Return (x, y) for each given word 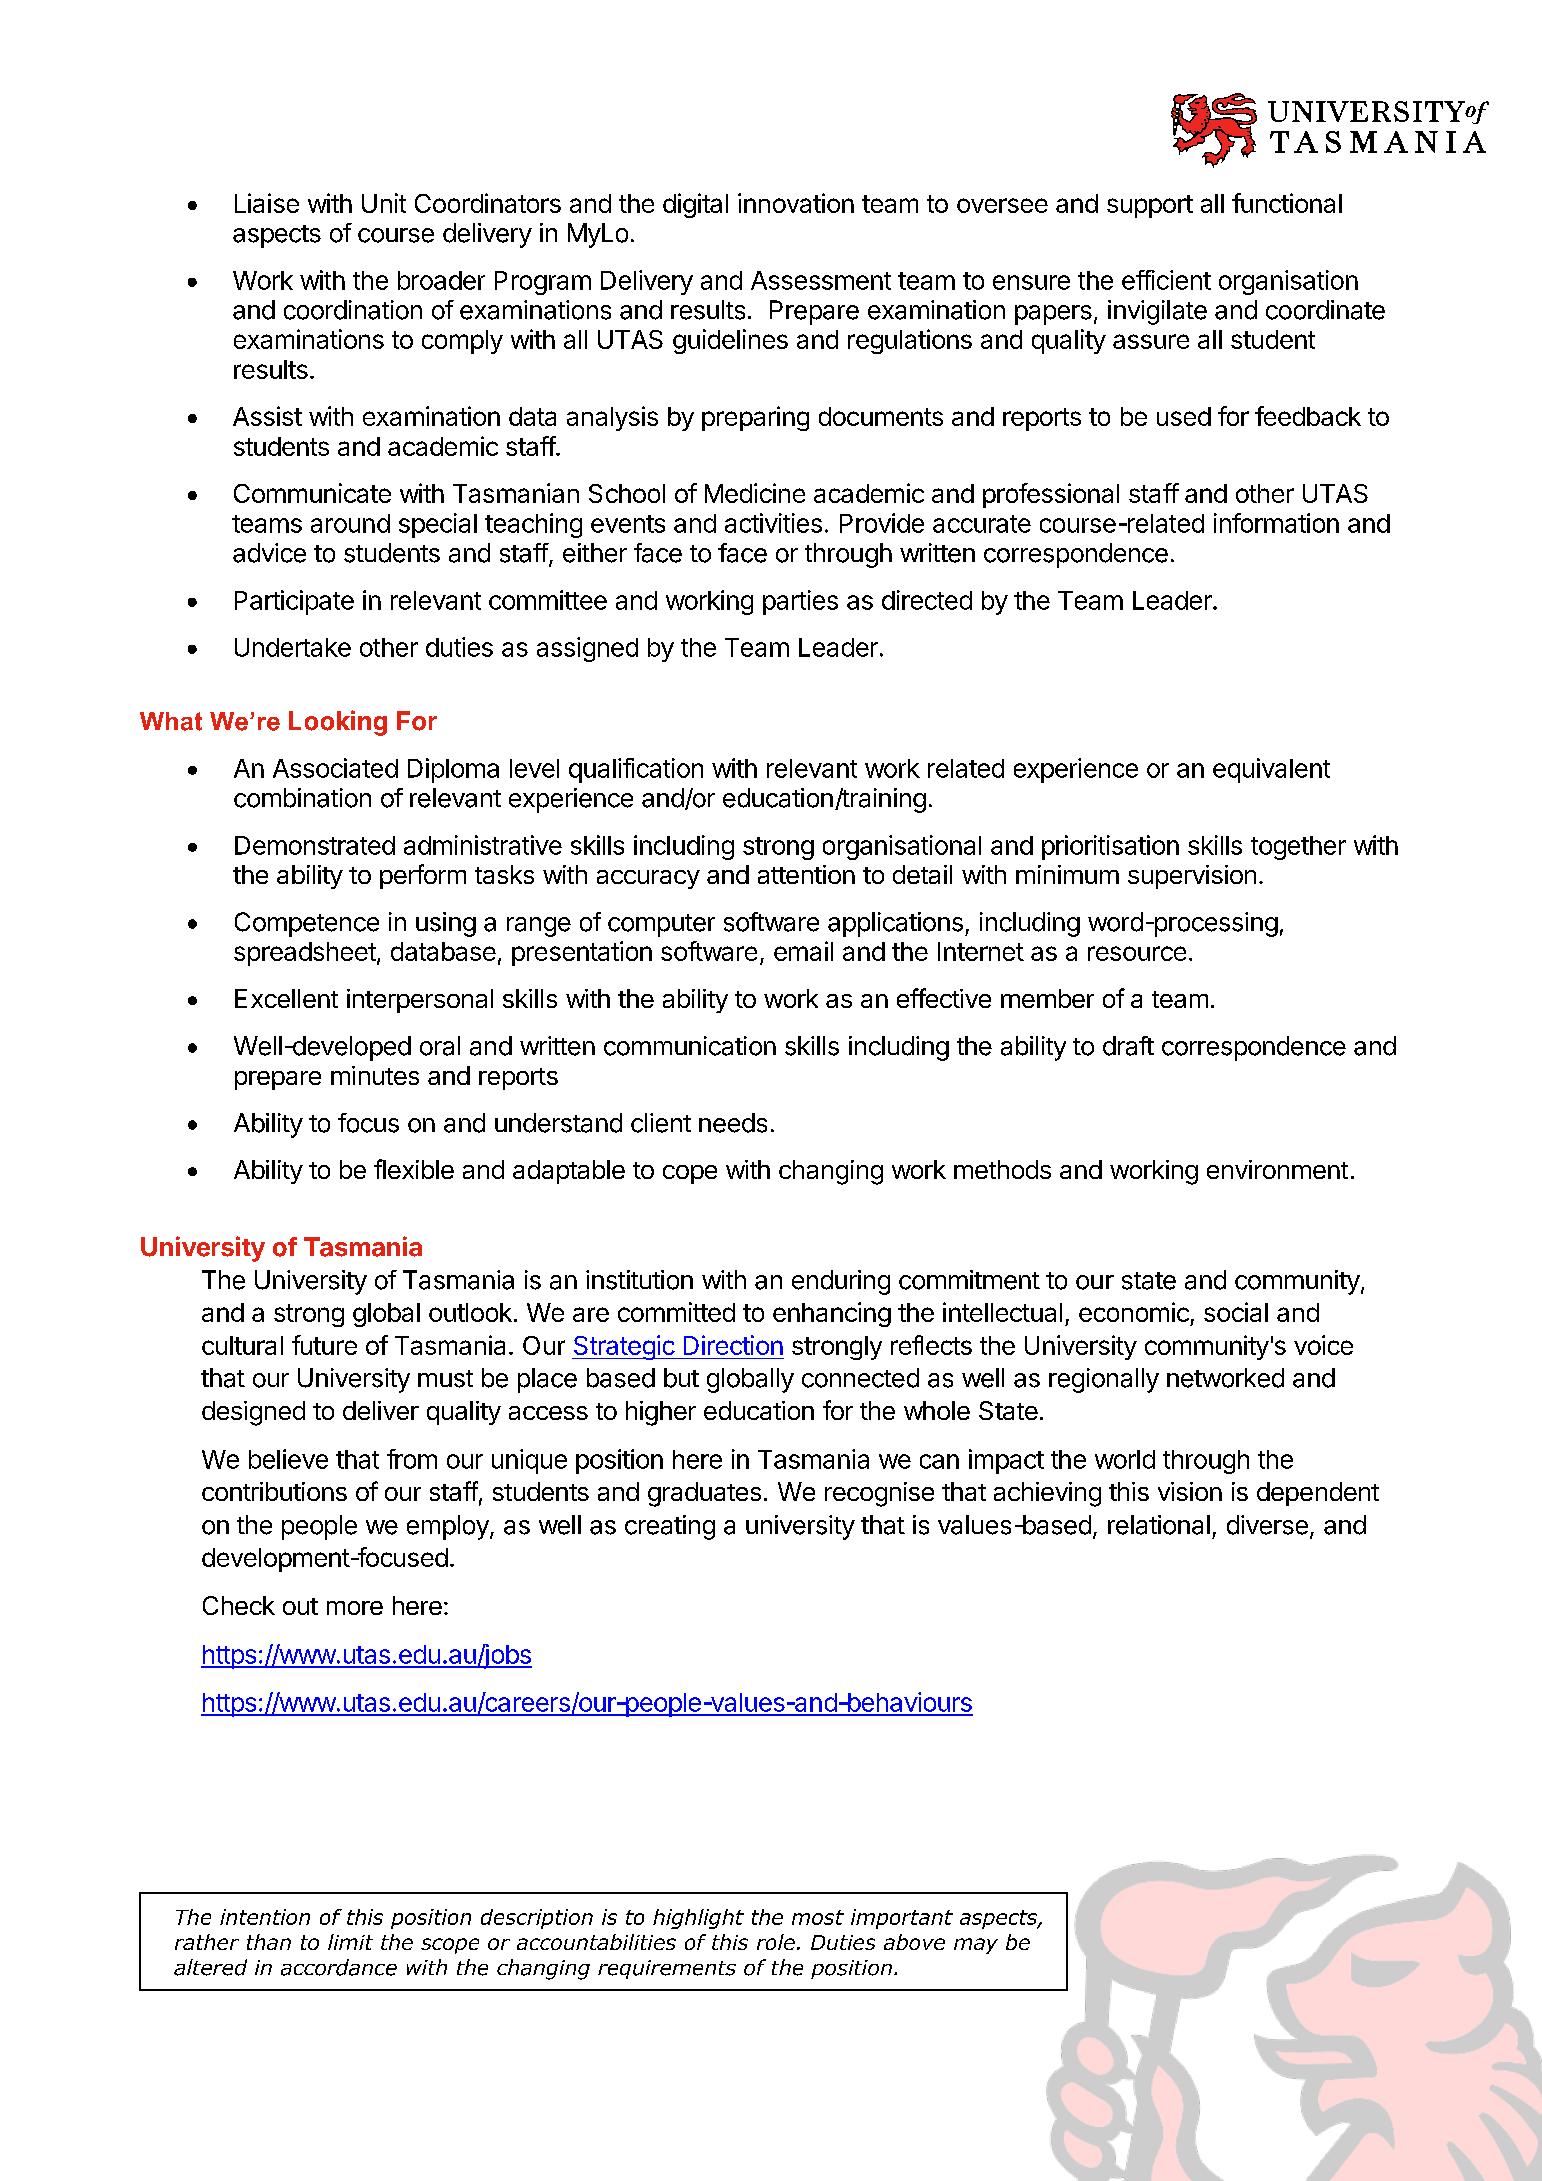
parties (800, 602)
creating (670, 1527)
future (324, 1345)
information (1276, 523)
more (355, 1608)
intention (265, 1917)
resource (1137, 953)
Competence (307, 924)
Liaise (267, 203)
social (1236, 1312)
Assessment (821, 280)
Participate (294, 602)
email (803, 951)
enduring (841, 1282)
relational (1159, 1525)
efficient (1166, 280)
